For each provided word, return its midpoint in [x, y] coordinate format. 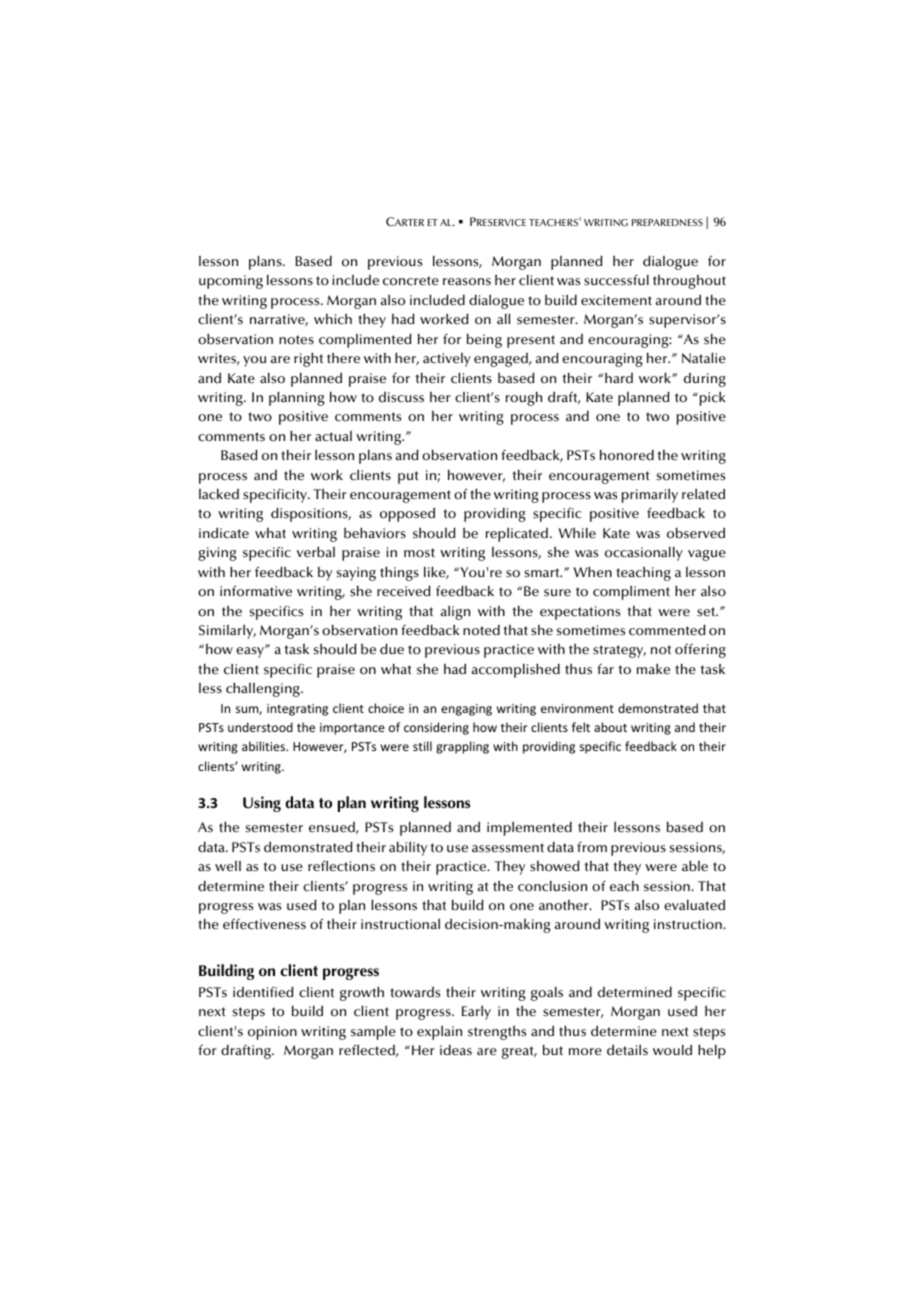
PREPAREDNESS [667, 222]
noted [481, 630]
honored [627, 455]
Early [476, 1013]
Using [262, 804]
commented [667, 630]
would [672, 1050]
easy [251, 652]
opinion [272, 1033]
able [695, 866]
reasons [467, 282]
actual [333, 436]
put [408, 477]
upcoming [231, 282]
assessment [508, 848]
